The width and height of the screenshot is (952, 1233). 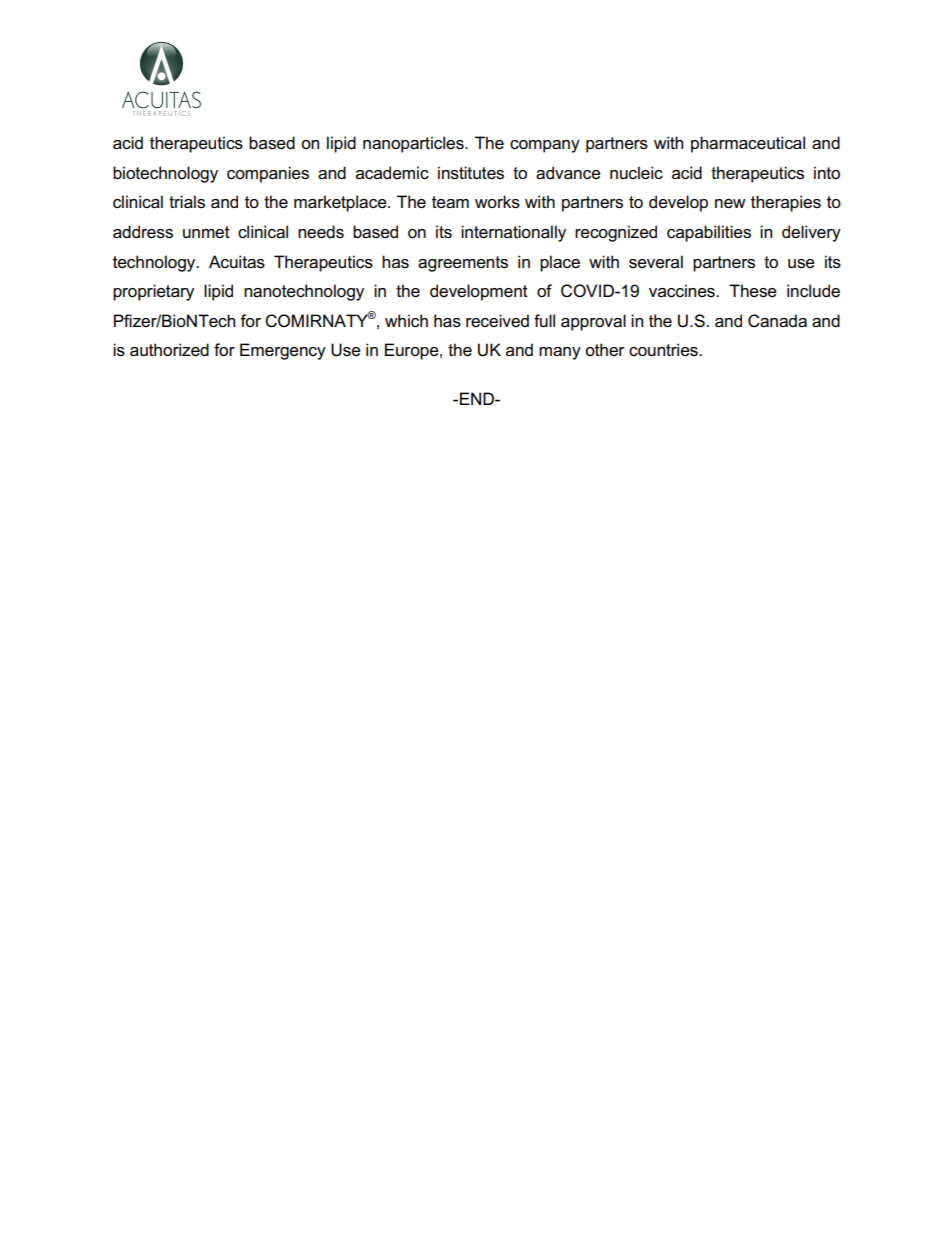 What do you see at coordinates (268, 174) in the screenshot?
I see `companies` at bounding box center [268, 174].
